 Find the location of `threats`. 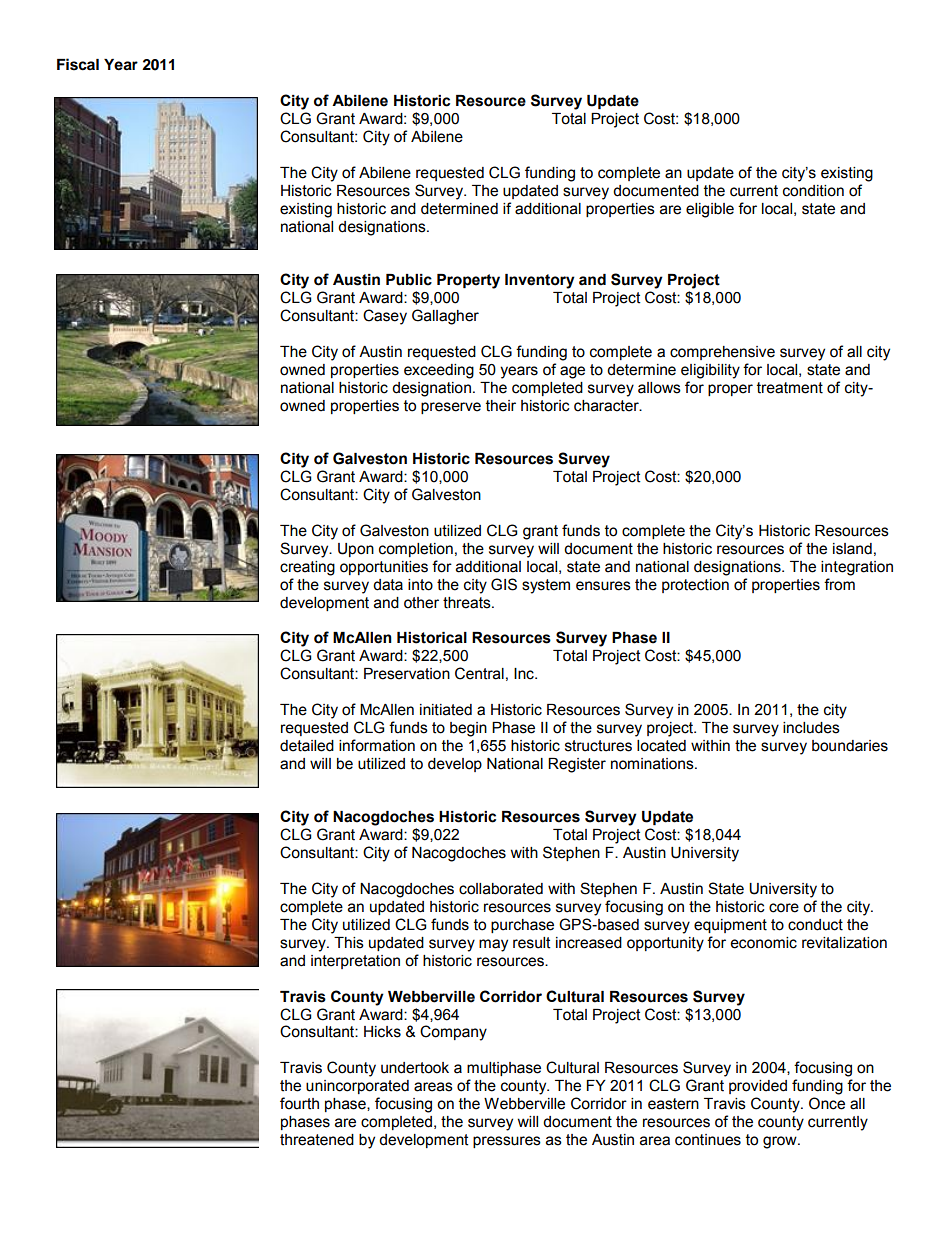

threats is located at coordinates (468, 603).
